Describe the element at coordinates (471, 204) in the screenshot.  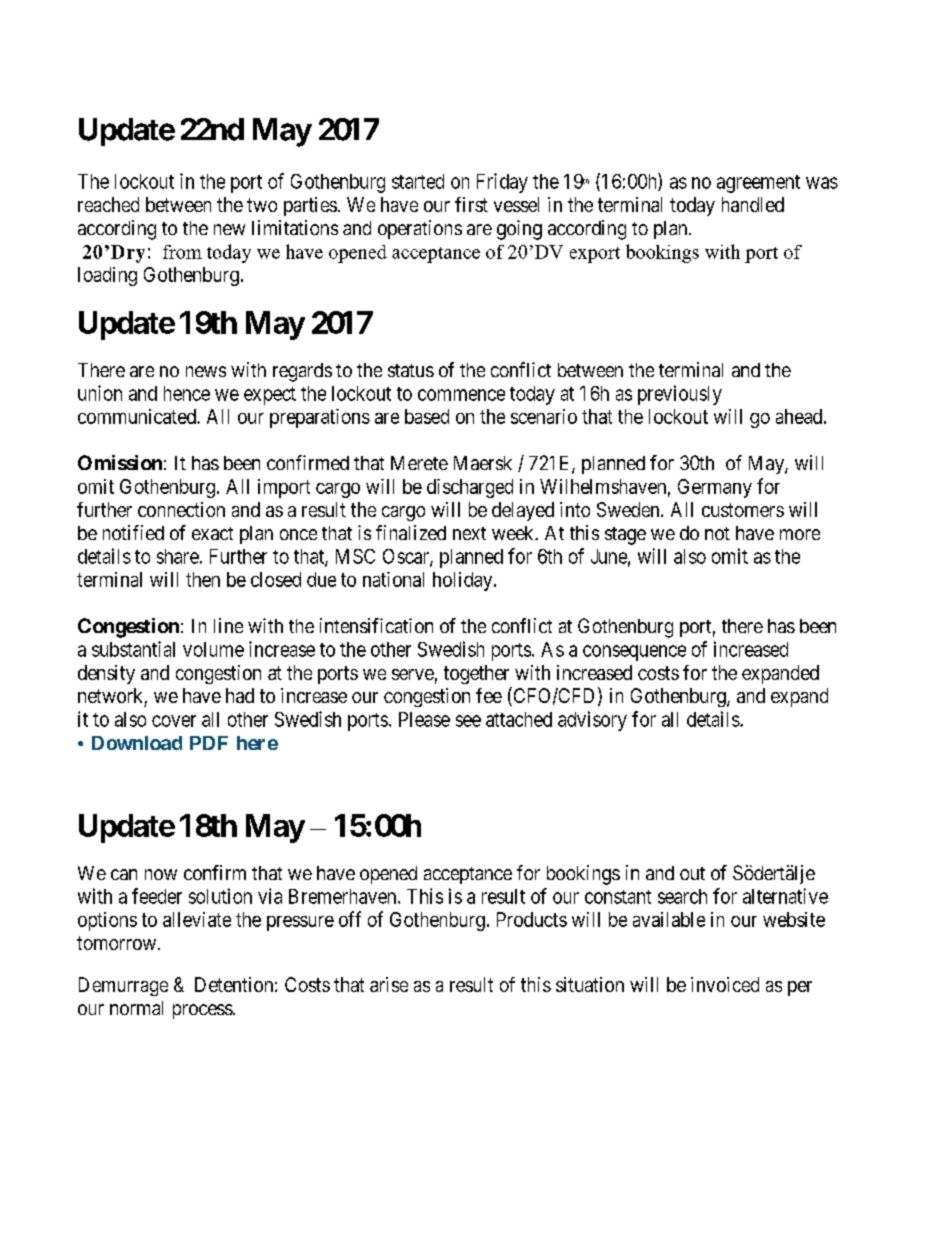
I see `first` at that location.
